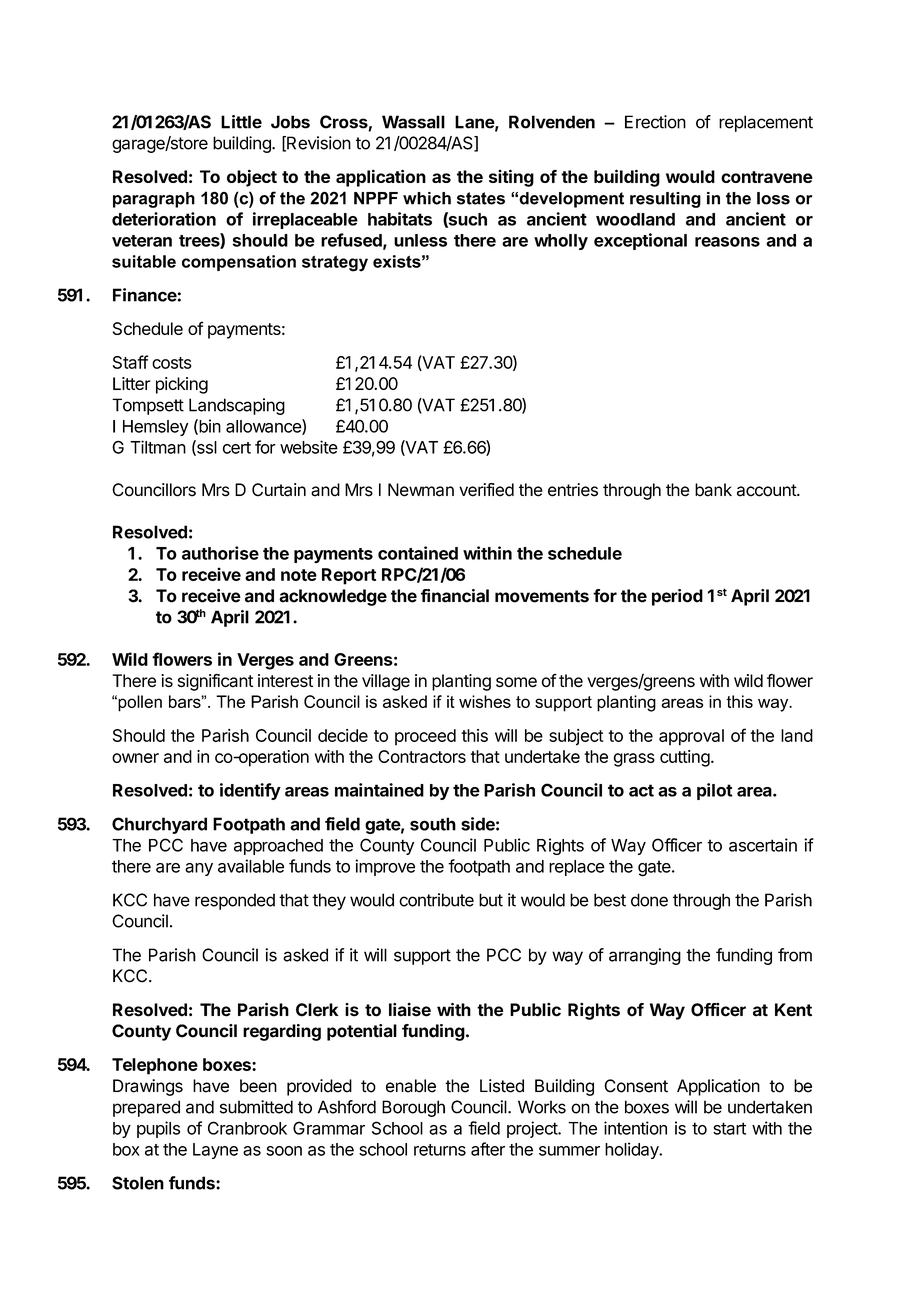  Describe the element at coordinates (714, 791) in the screenshot. I see `pilot` at that location.
